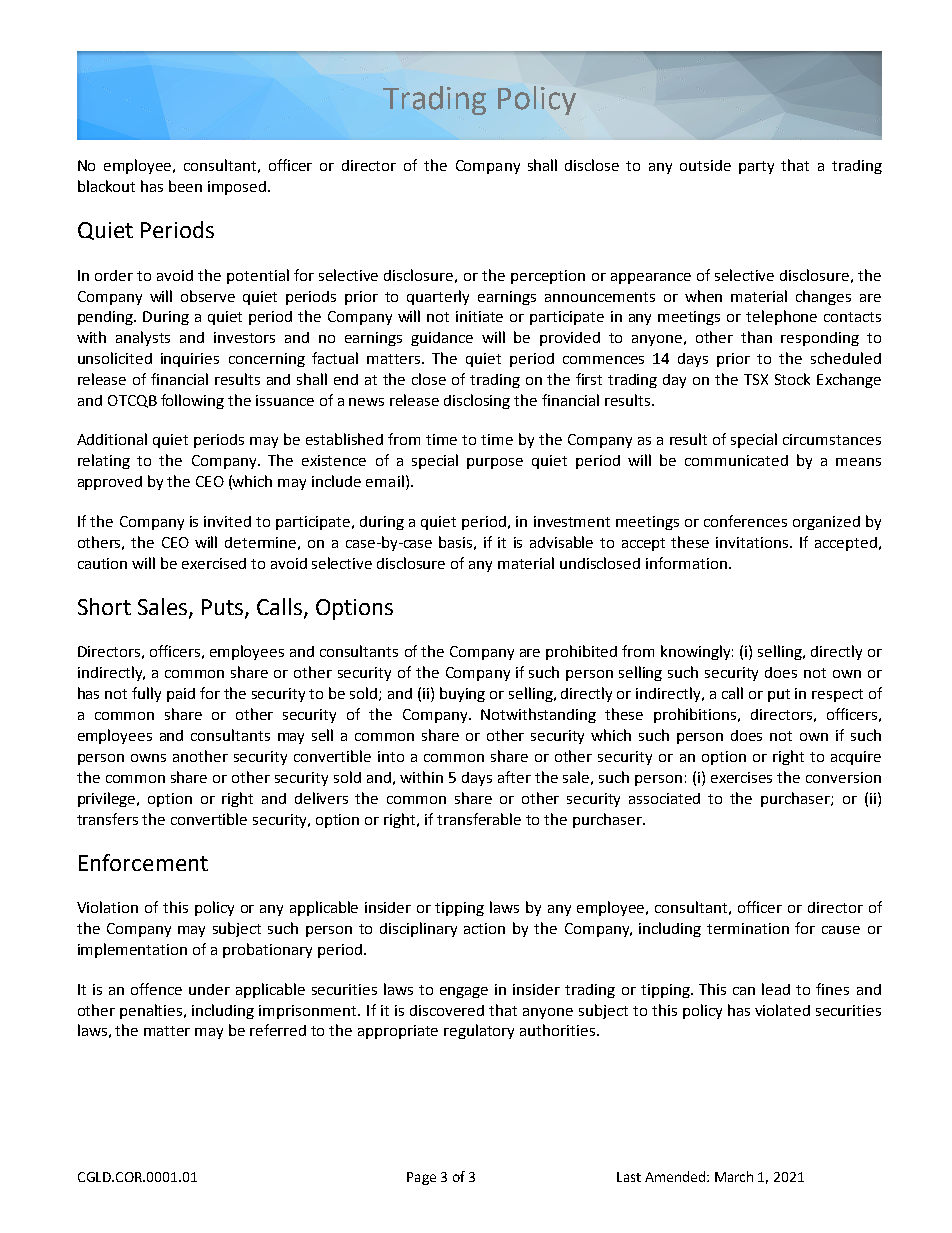  Describe the element at coordinates (756, 167) in the document. I see `party` at that location.
